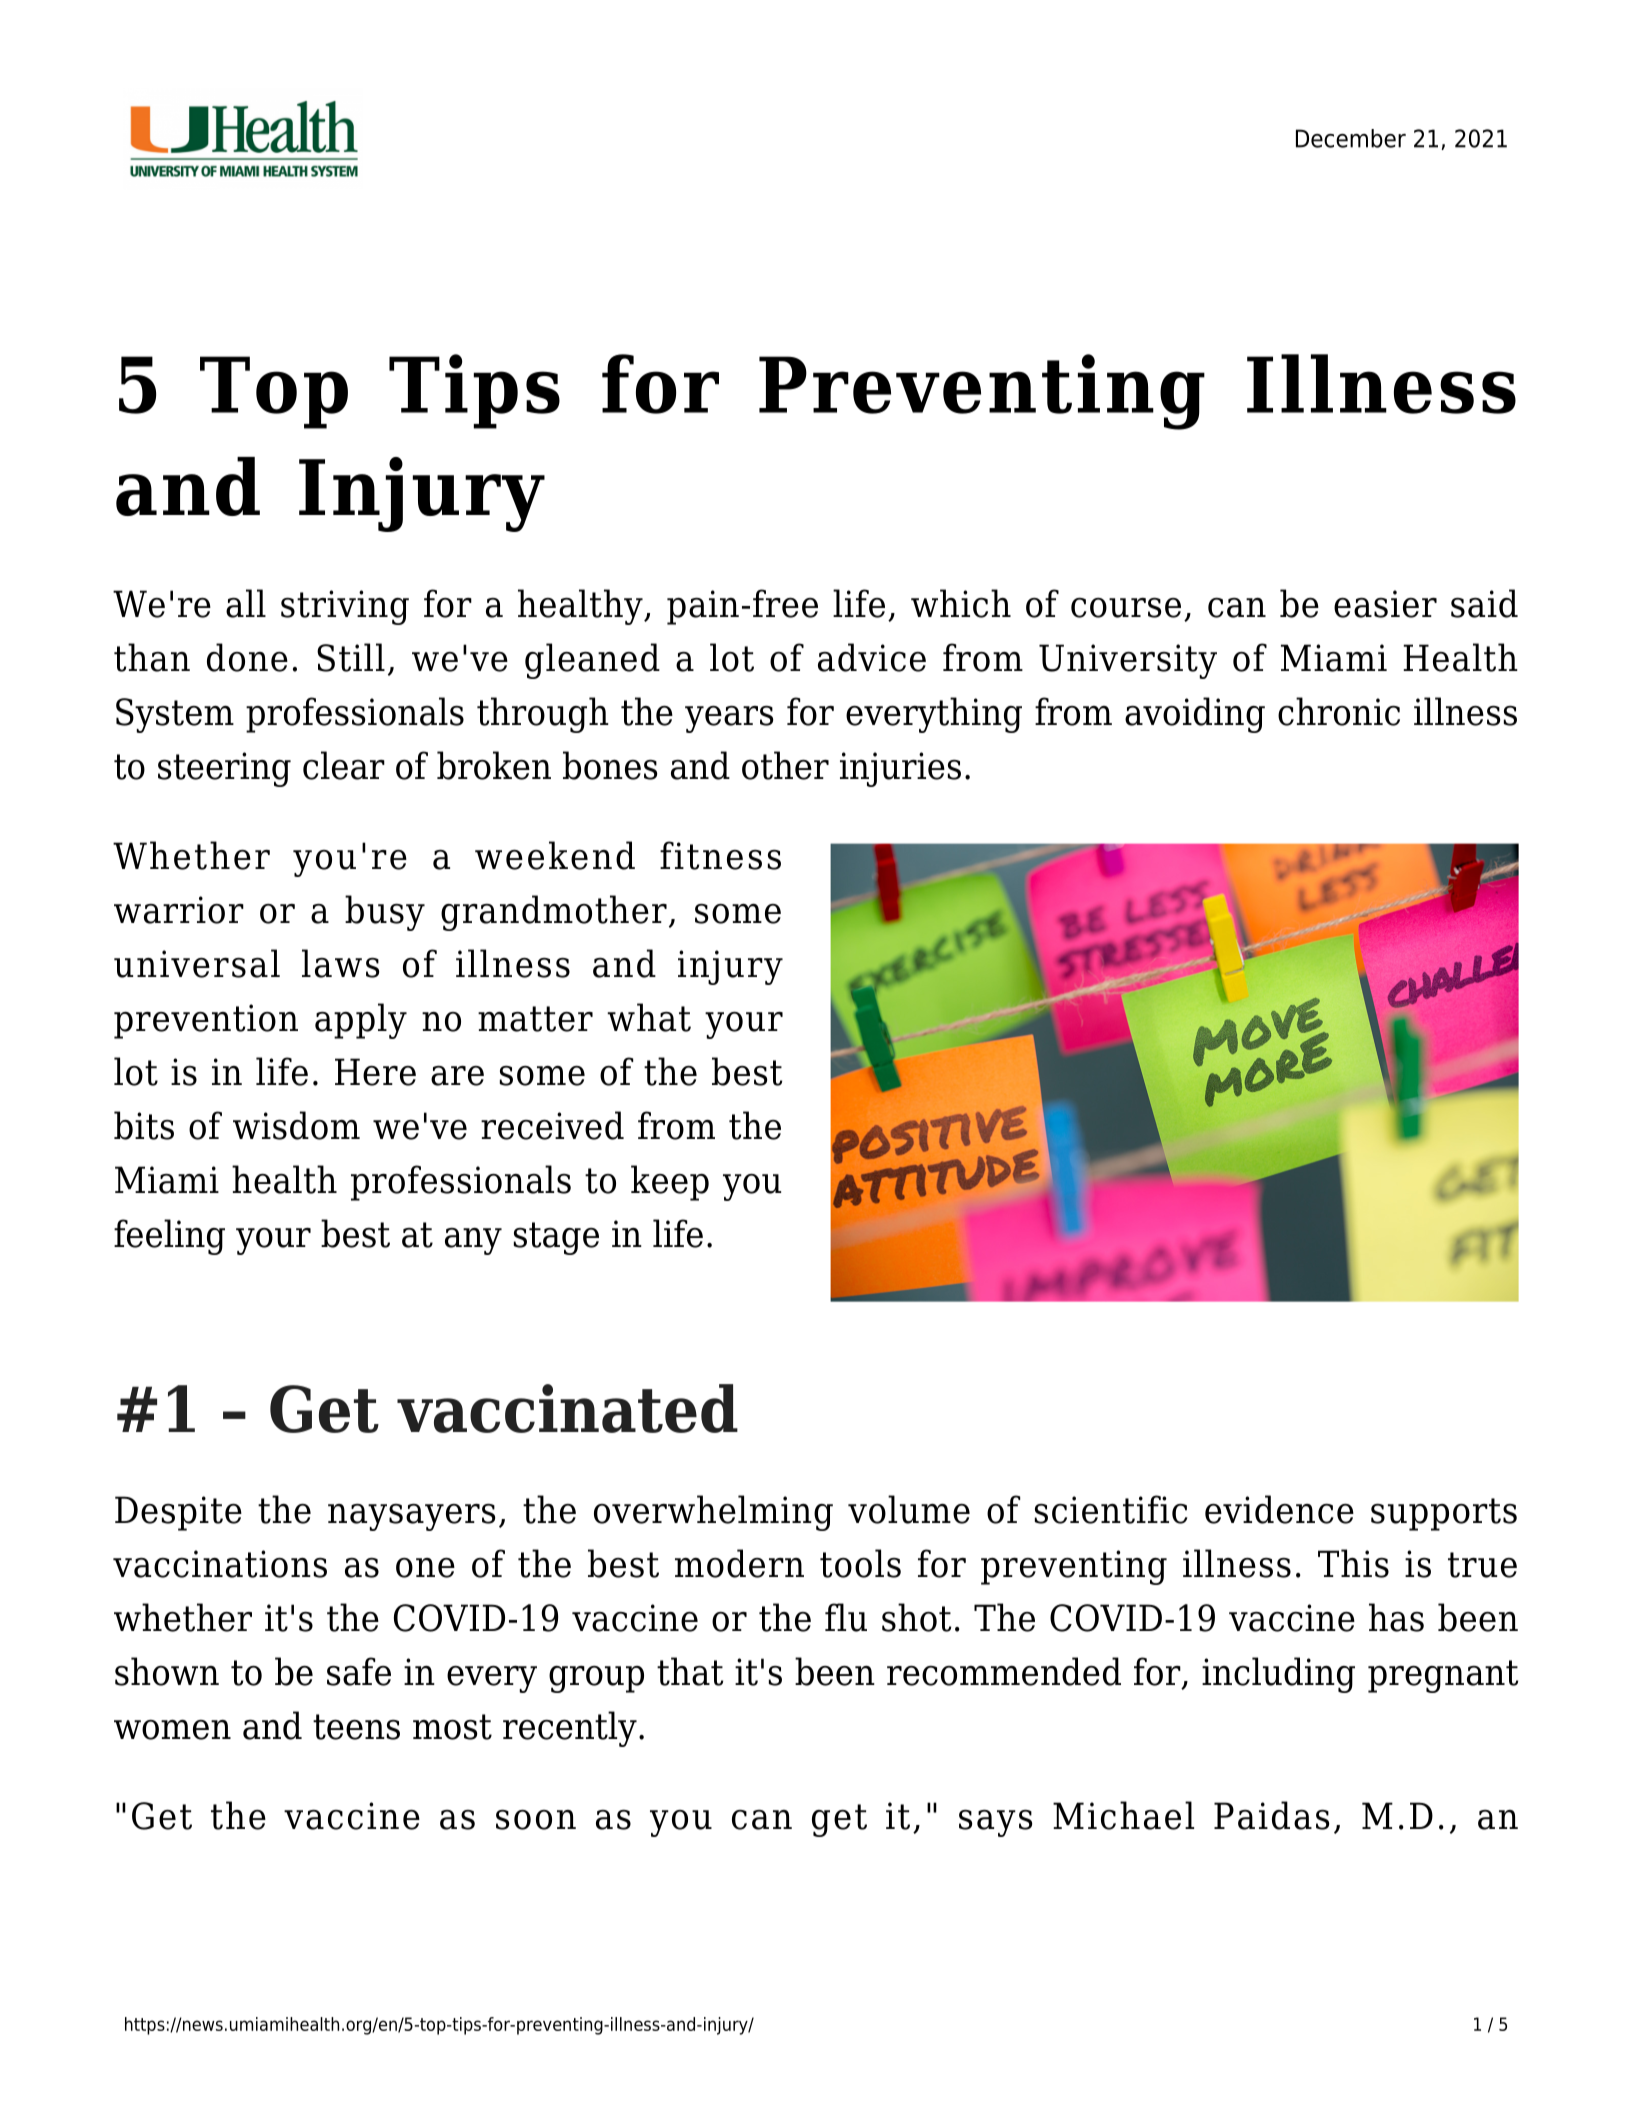 This page has height=2112, width=1632. Describe the element at coordinates (246, 603) in the page. I see `all` at that location.
